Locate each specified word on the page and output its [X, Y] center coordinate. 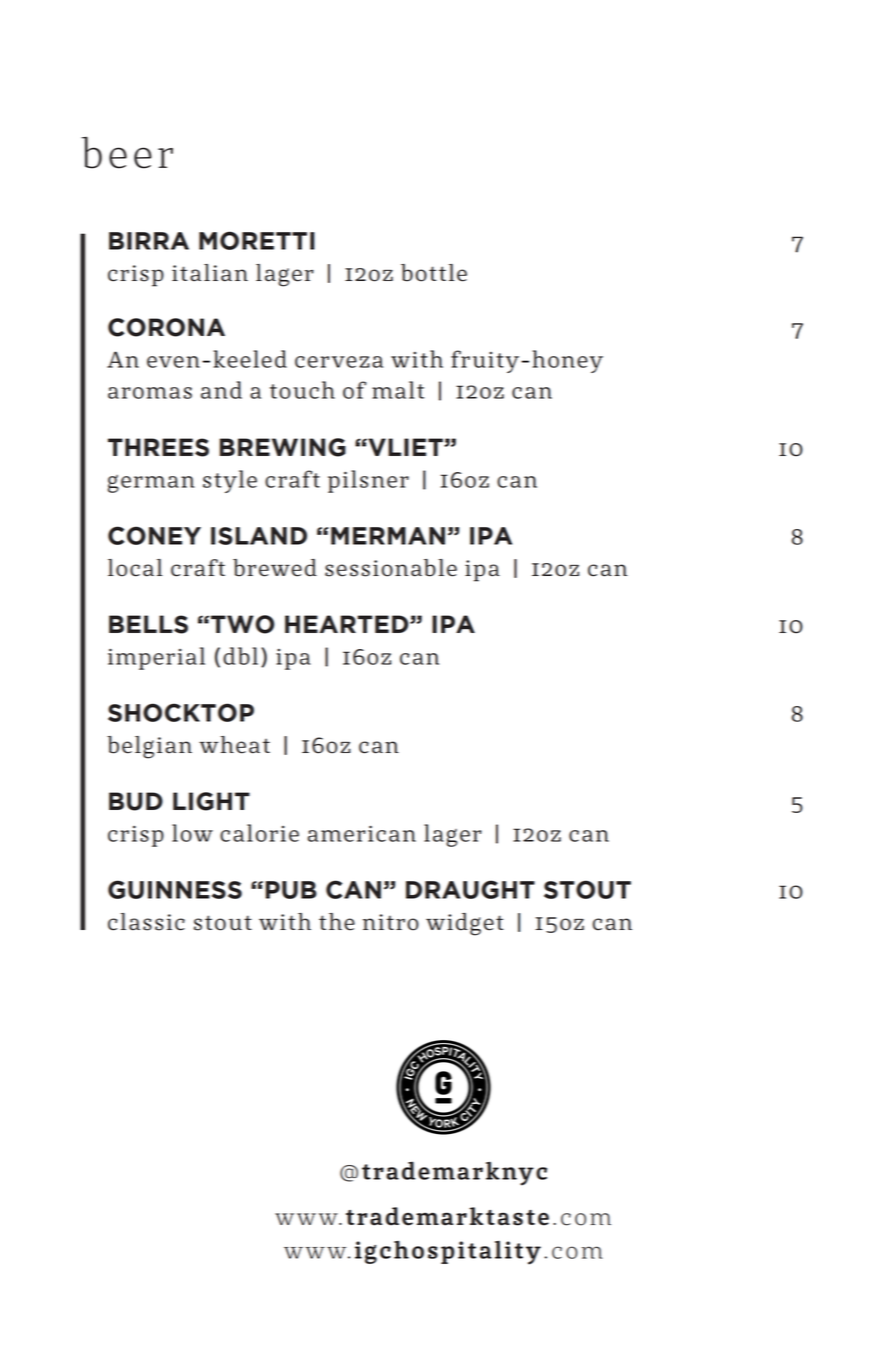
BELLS [148, 624]
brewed [275, 568]
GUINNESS [175, 889]
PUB [291, 890]
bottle [434, 273]
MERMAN [388, 536]
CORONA [166, 327]
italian [210, 273]
